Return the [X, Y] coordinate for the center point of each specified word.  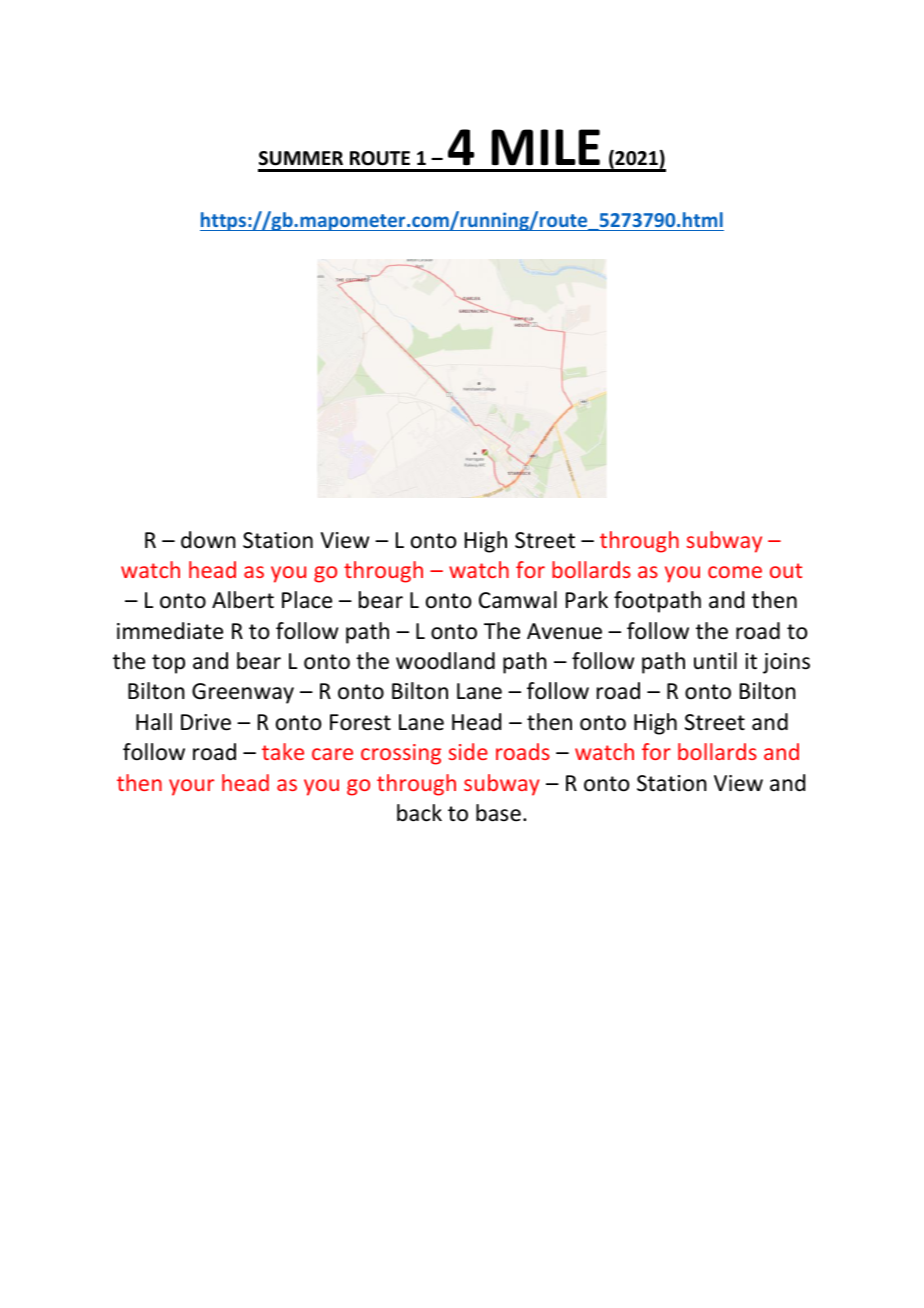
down [208, 540]
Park [587, 600]
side [468, 751]
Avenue [564, 631]
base [498, 813]
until [715, 661]
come [735, 572]
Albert [243, 600]
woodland [445, 661]
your [191, 787]
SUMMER [301, 158]
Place [307, 600]
